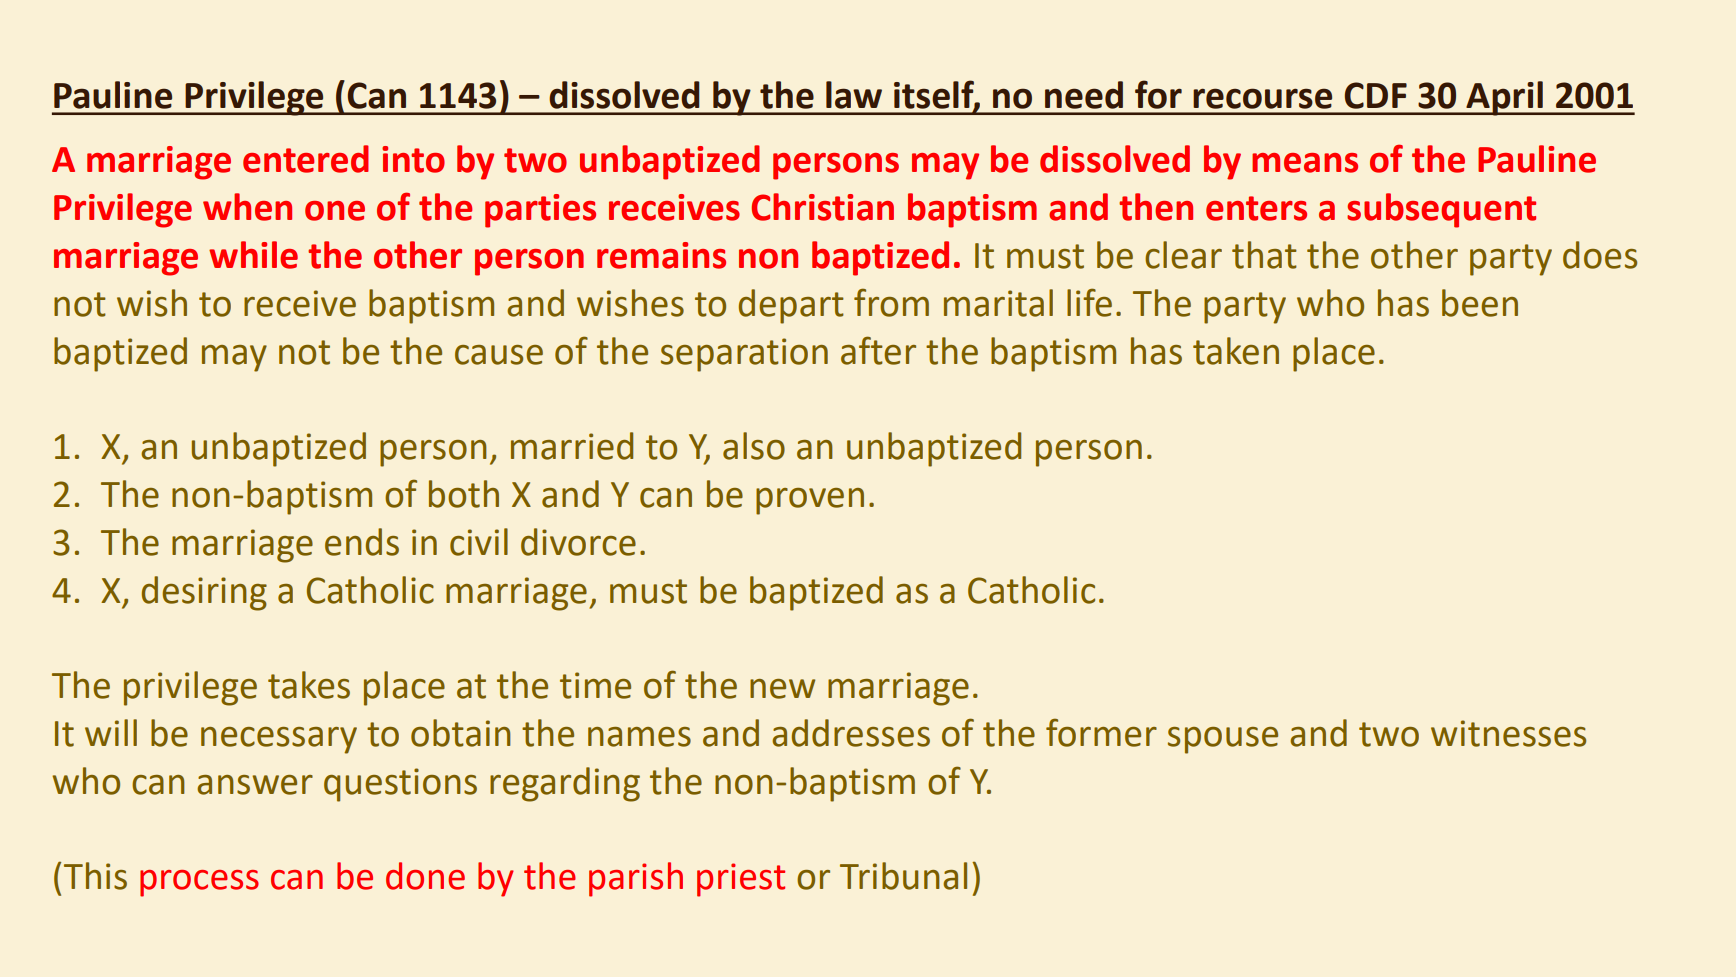  What do you see at coordinates (1236, 351) in the document?
I see `taken` at bounding box center [1236, 351].
